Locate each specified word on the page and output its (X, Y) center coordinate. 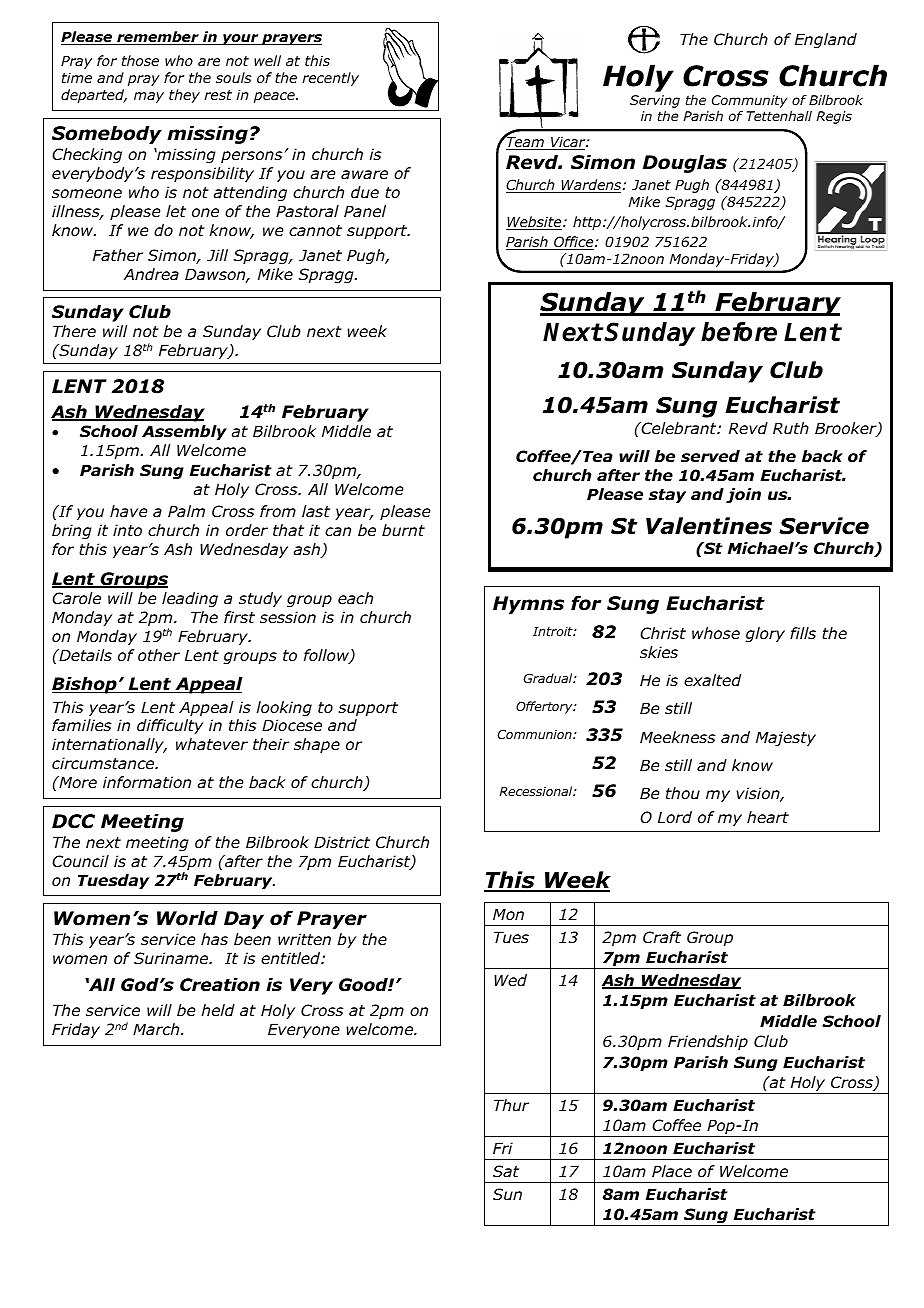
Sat (506, 1171)
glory (765, 634)
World (187, 918)
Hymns (528, 605)
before (739, 332)
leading (190, 599)
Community (750, 101)
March (157, 1029)
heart (768, 817)
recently (330, 79)
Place (672, 1171)
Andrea (151, 274)
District (342, 842)
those (140, 60)
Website (535, 223)
